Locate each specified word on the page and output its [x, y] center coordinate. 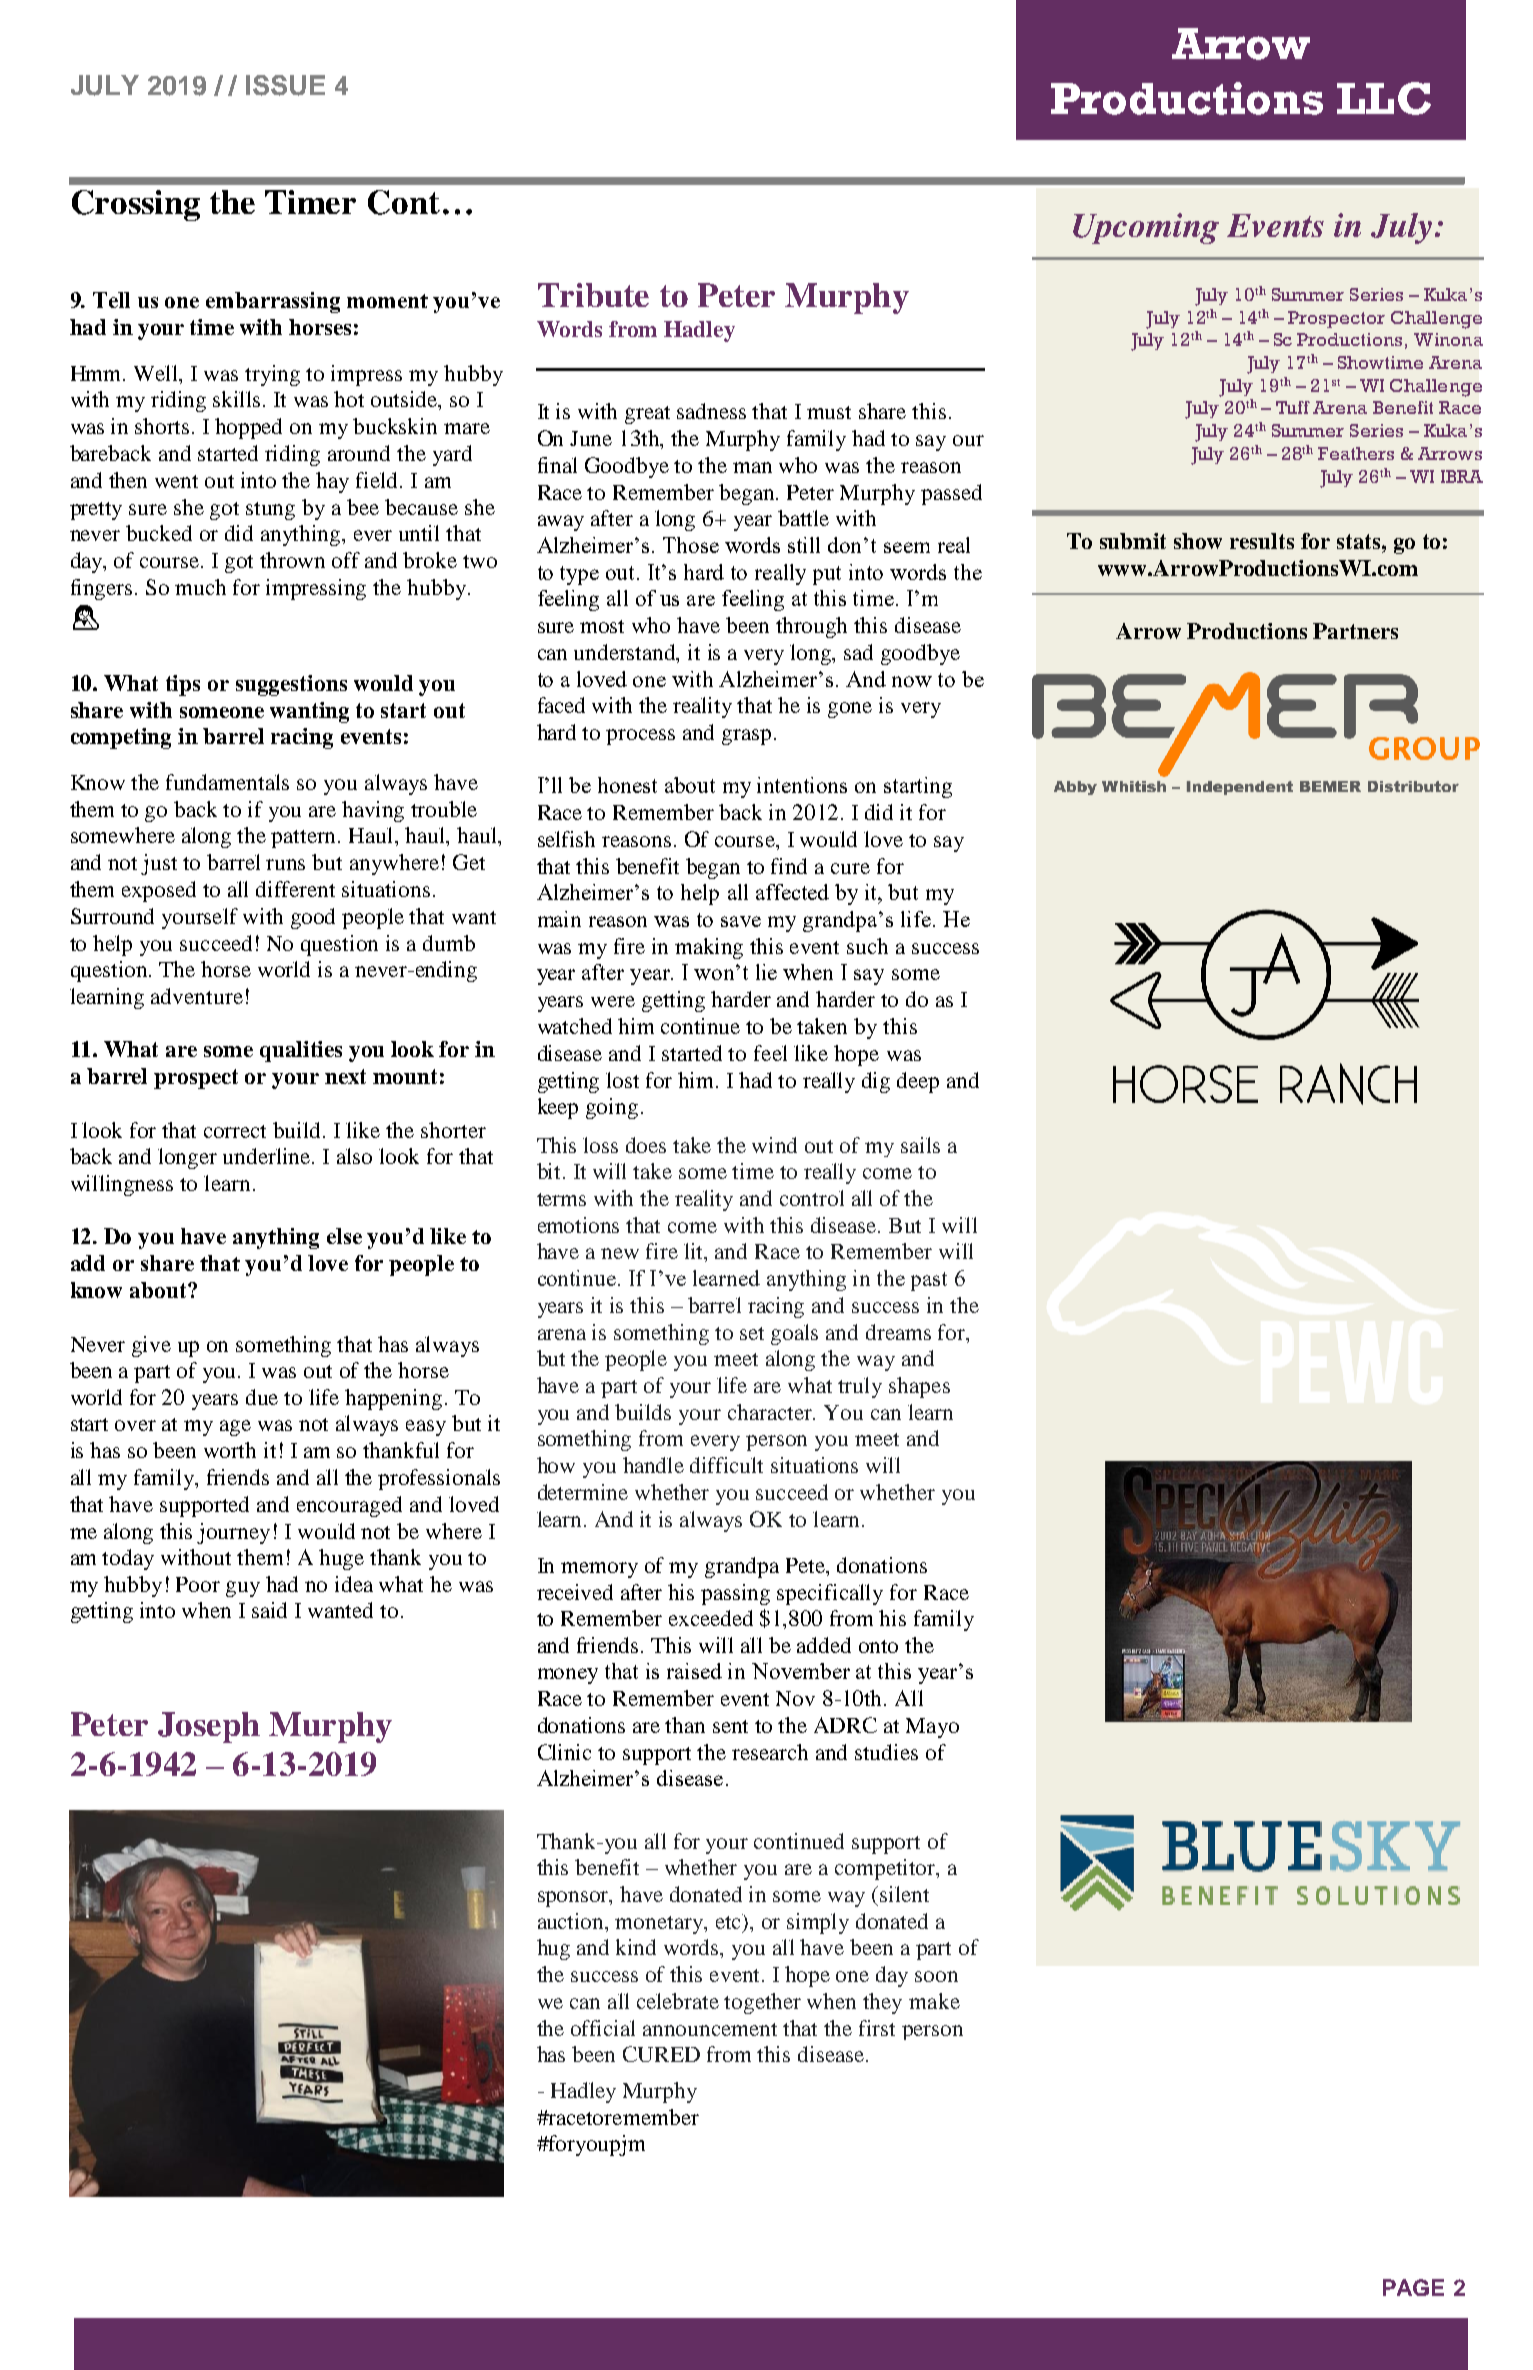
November [801, 1671]
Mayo [932, 1728]
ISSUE [285, 85]
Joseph [209, 1727]
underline [268, 1156]
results [1262, 541]
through [811, 627]
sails [920, 1145]
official [603, 2028]
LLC [1384, 98]
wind [774, 1145]
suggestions [291, 685]
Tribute [593, 295]
